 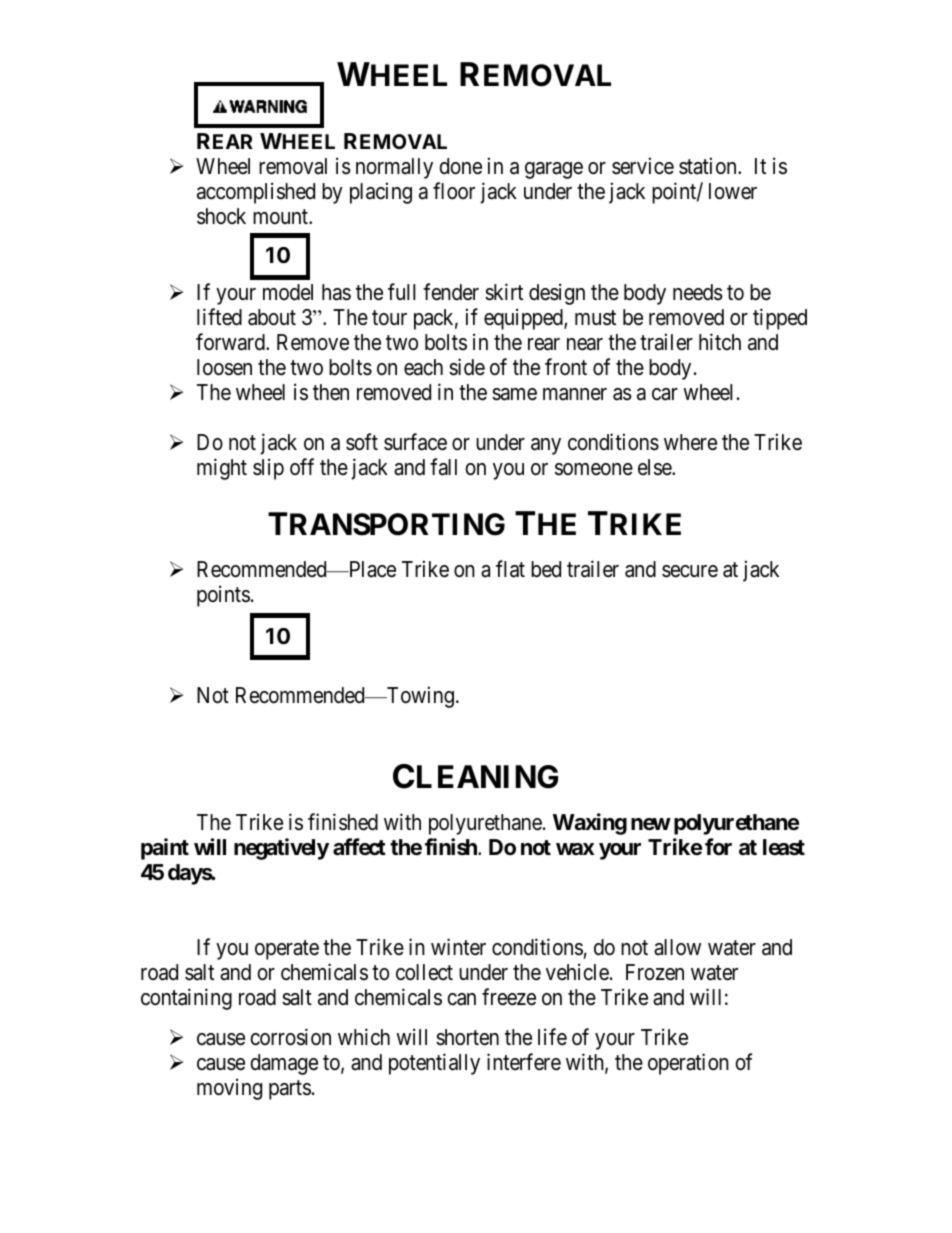 I want to click on flat, so click(x=510, y=569).
